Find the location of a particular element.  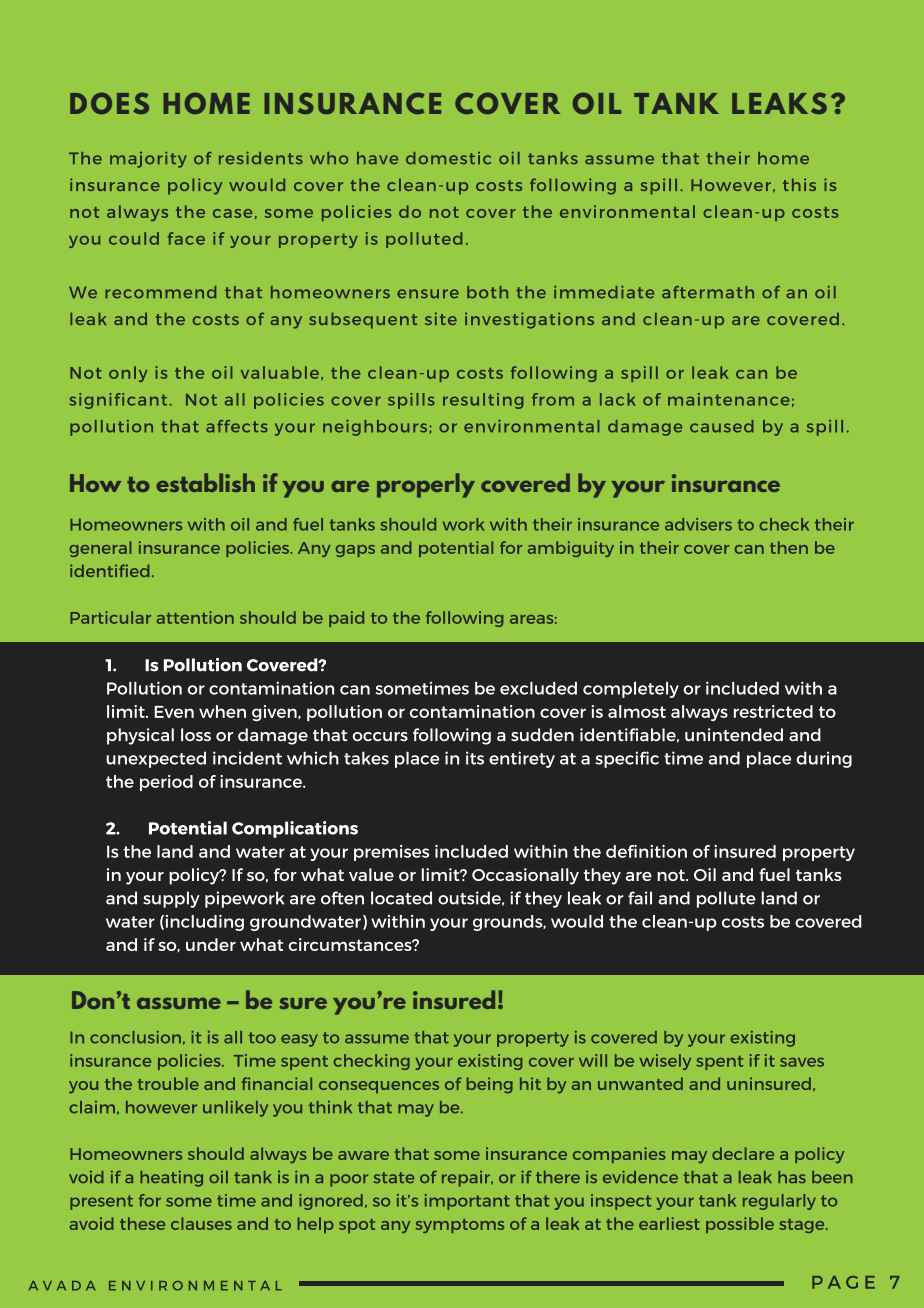

majority is located at coordinates (148, 159).
